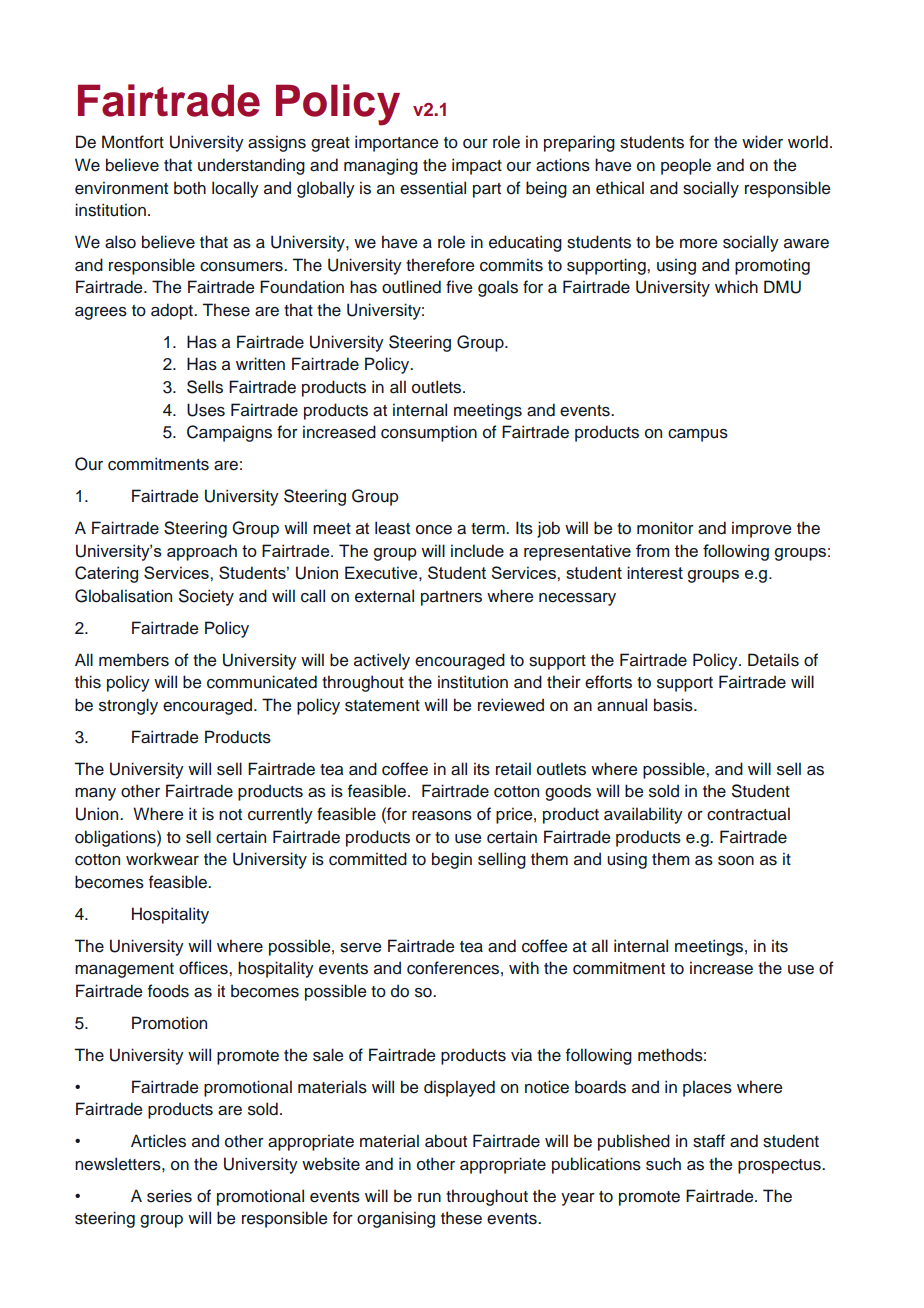 This page has width=924, height=1308. I want to click on basis, so click(674, 705).
